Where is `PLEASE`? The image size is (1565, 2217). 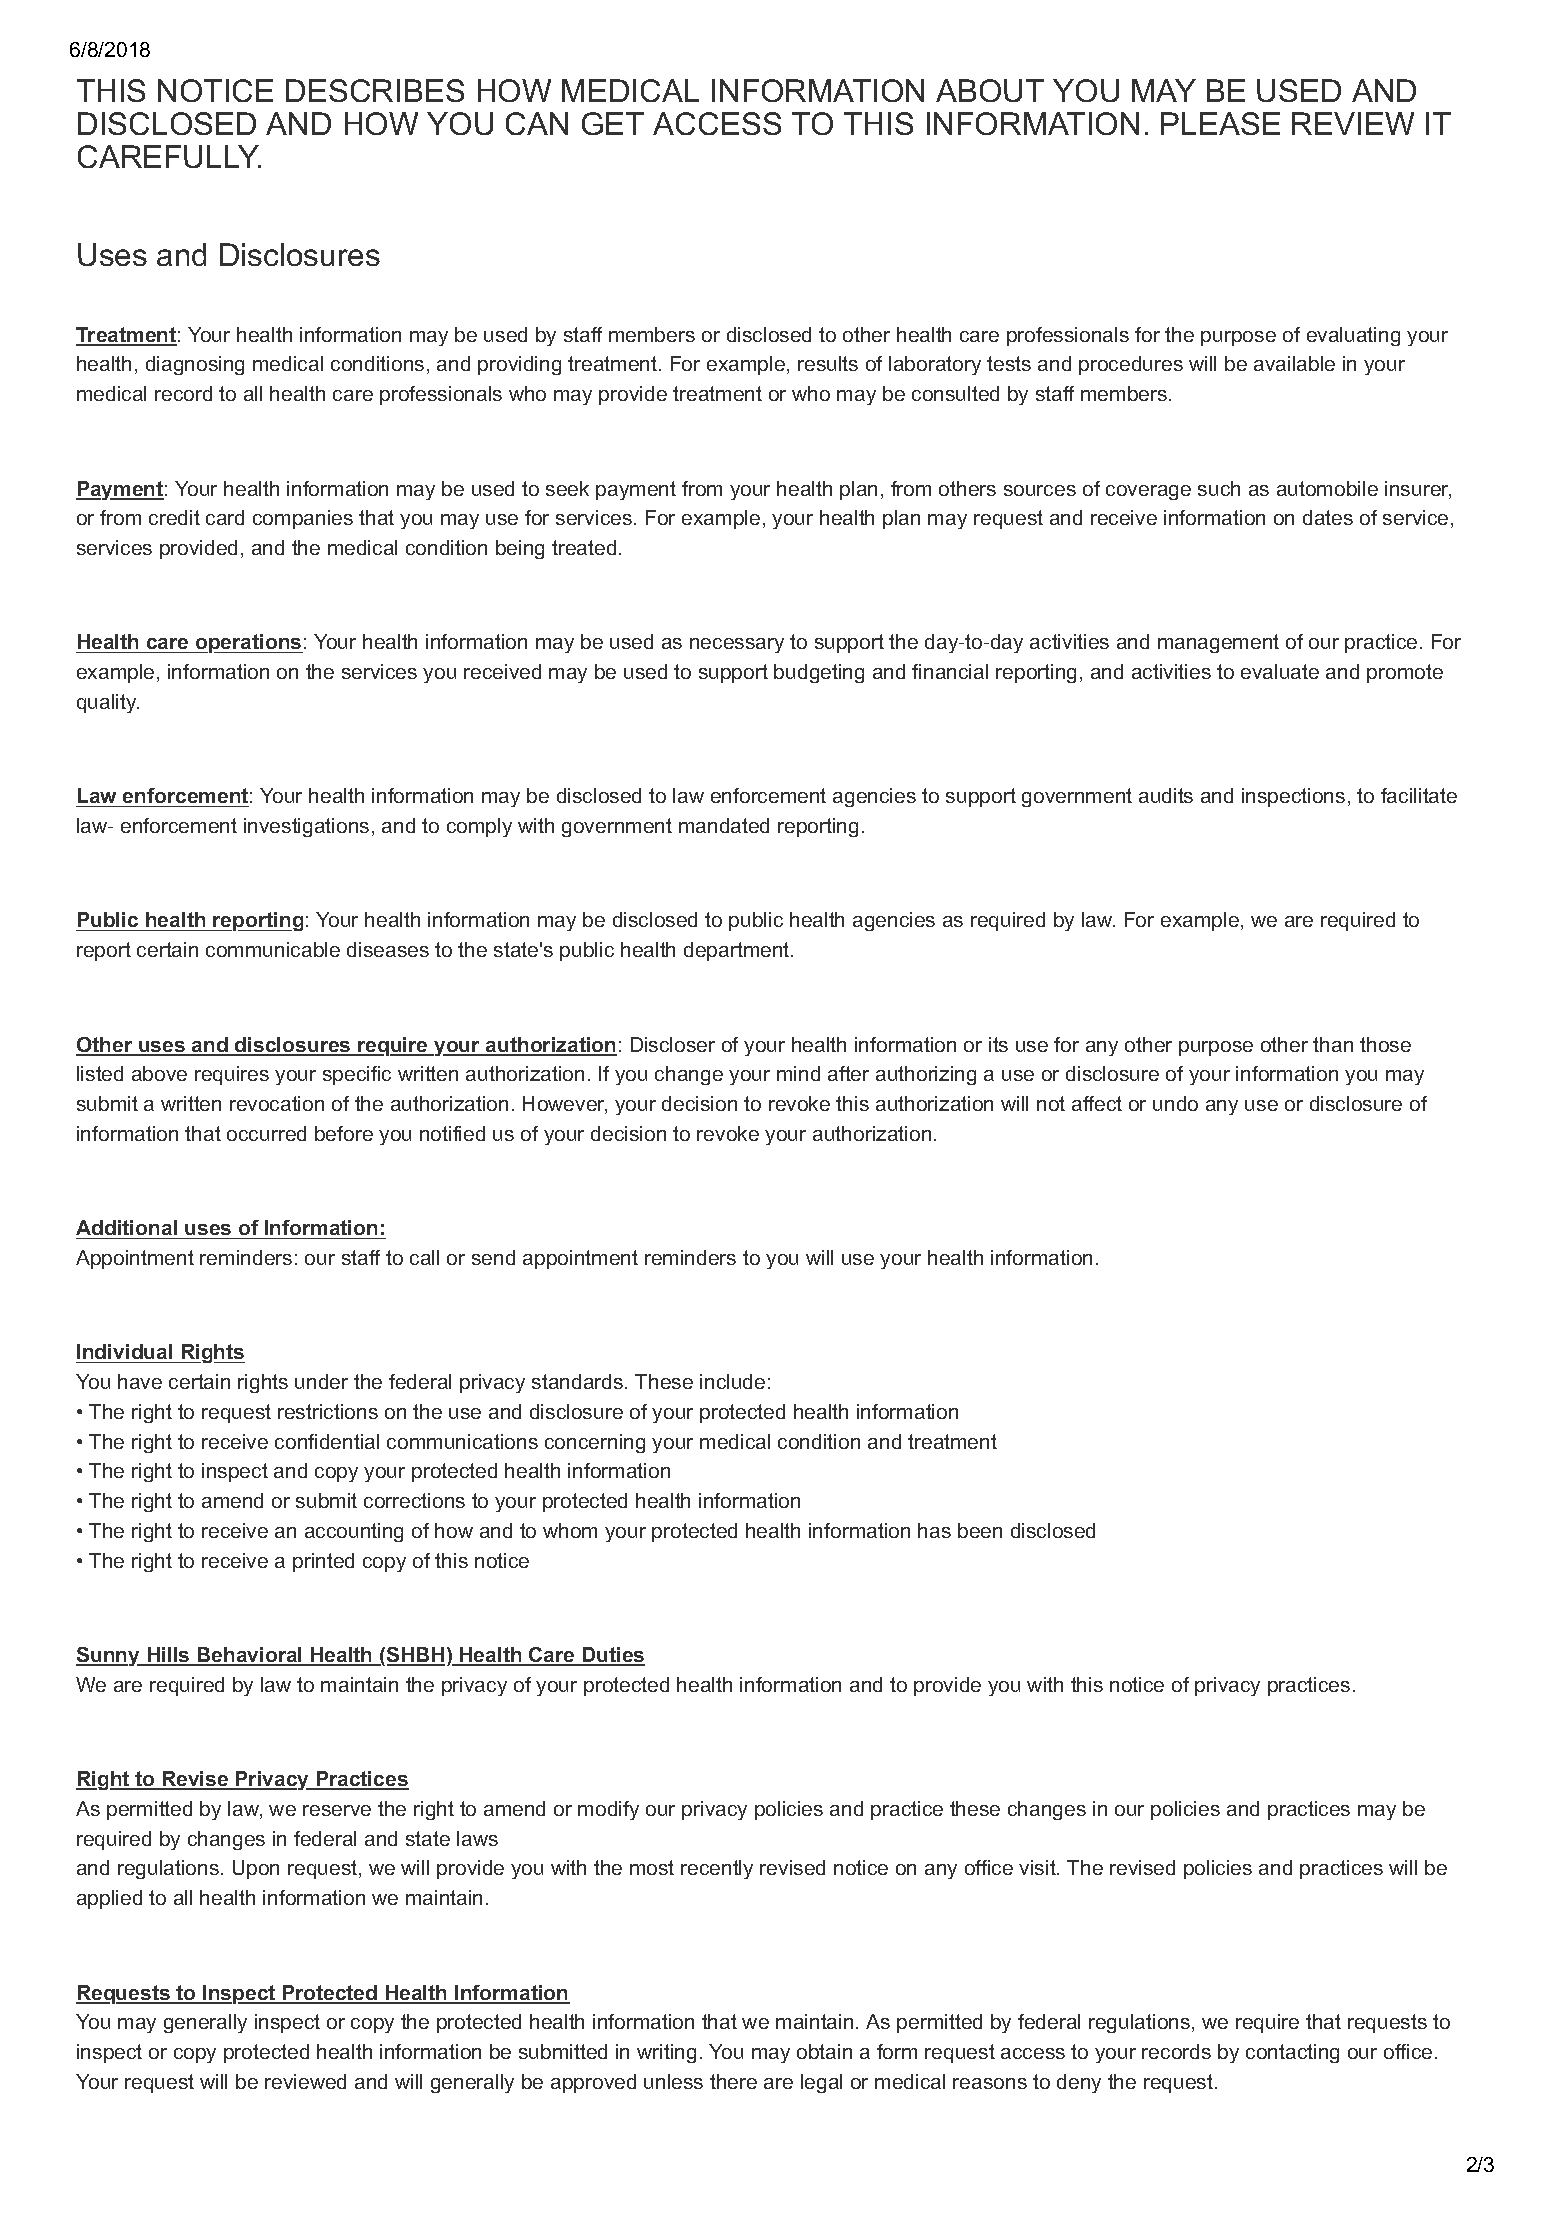
PLEASE is located at coordinates (1220, 123).
